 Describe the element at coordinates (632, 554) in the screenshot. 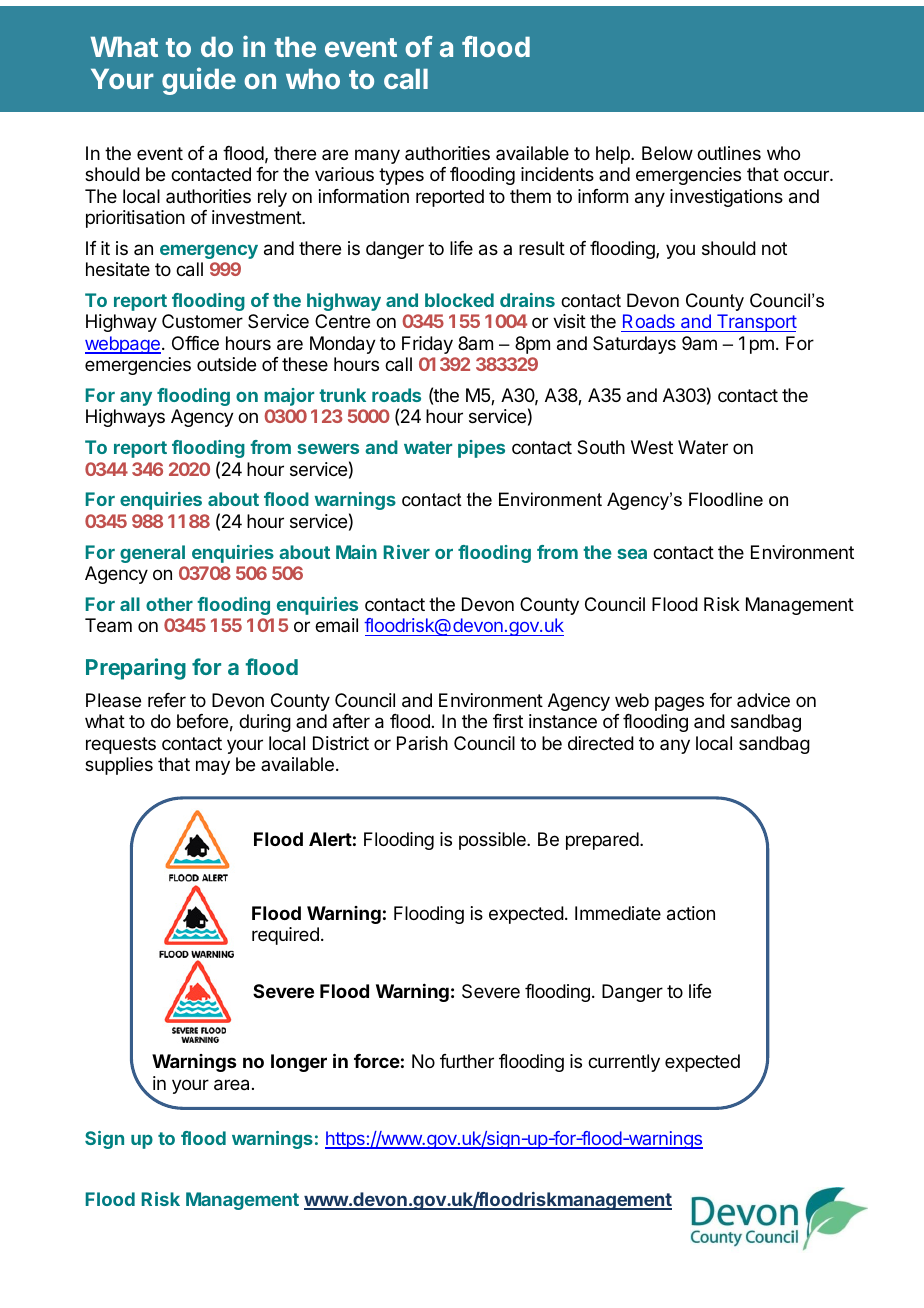

I see `sea` at that location.
